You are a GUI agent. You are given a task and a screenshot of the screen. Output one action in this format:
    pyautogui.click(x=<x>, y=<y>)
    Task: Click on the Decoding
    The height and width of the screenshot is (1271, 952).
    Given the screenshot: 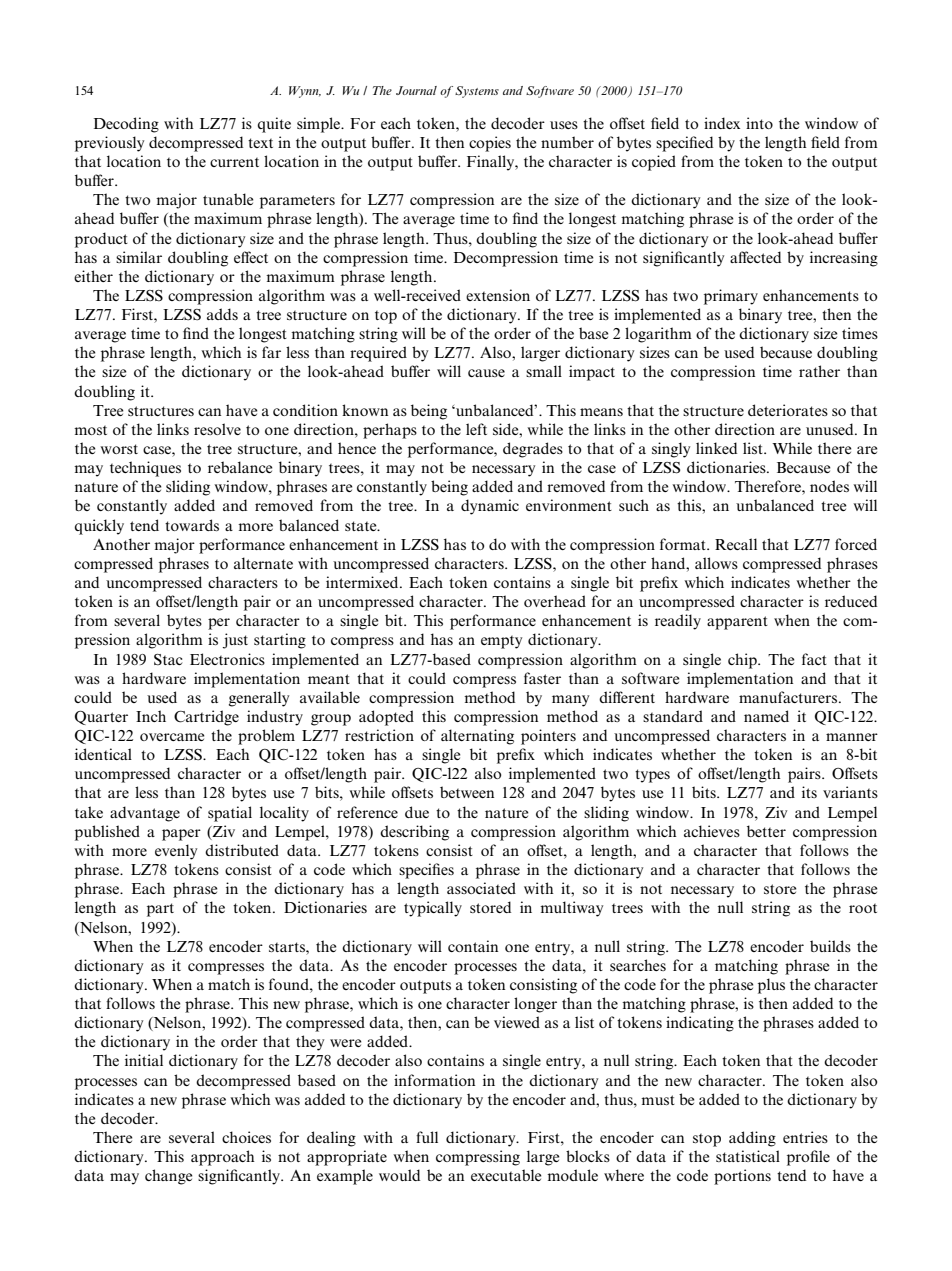 What is the action you would take?
    pyautogui.click(x=126, y=125)
